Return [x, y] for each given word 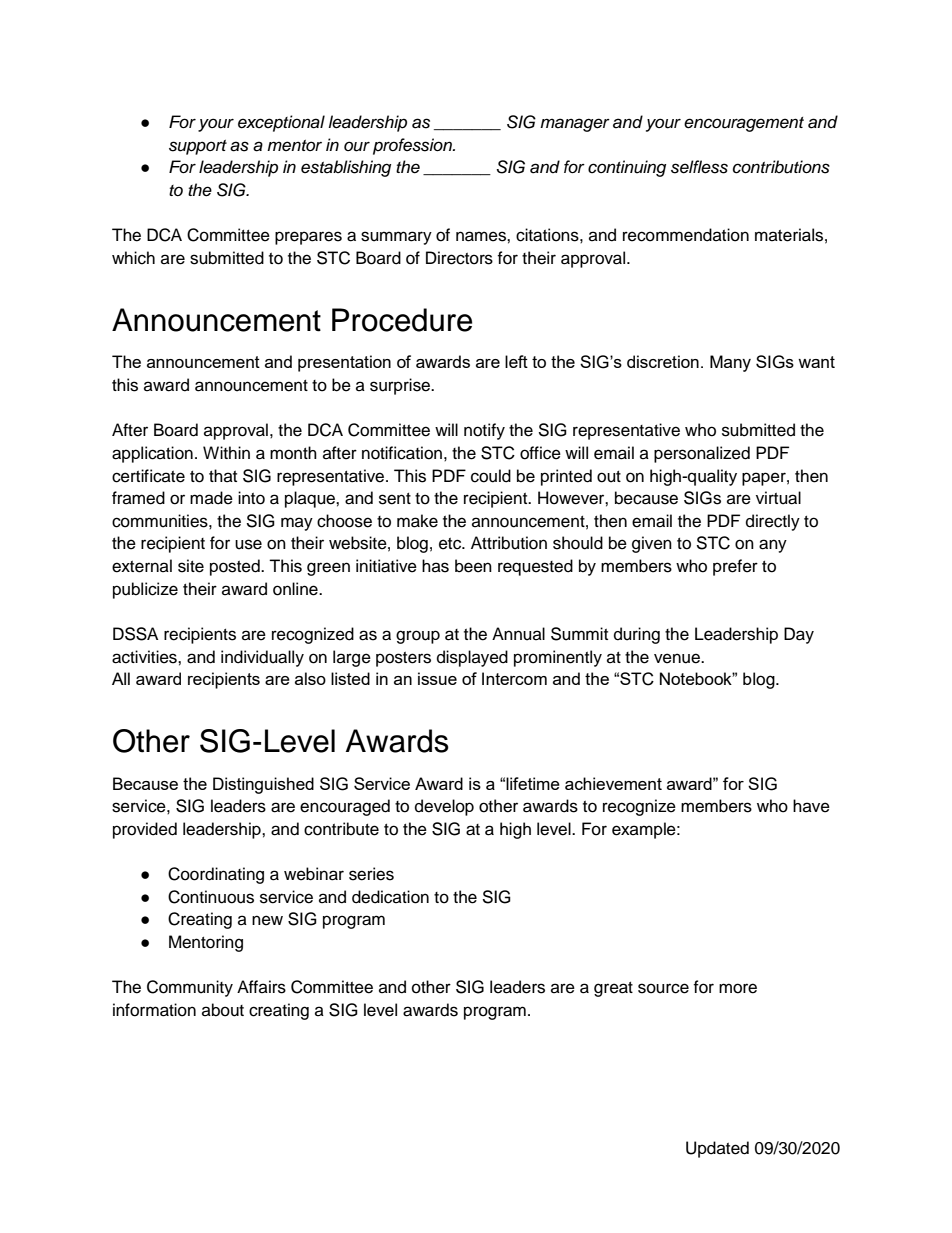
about [223, 1010]
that [223, 475]
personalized [702, 454]
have [811, 806]
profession [413, 146]
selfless [699, 167]
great [613, 989]
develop [444, 807]
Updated [717, 1149]
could [491, 476]
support [198, 147]
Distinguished [263, 785]
